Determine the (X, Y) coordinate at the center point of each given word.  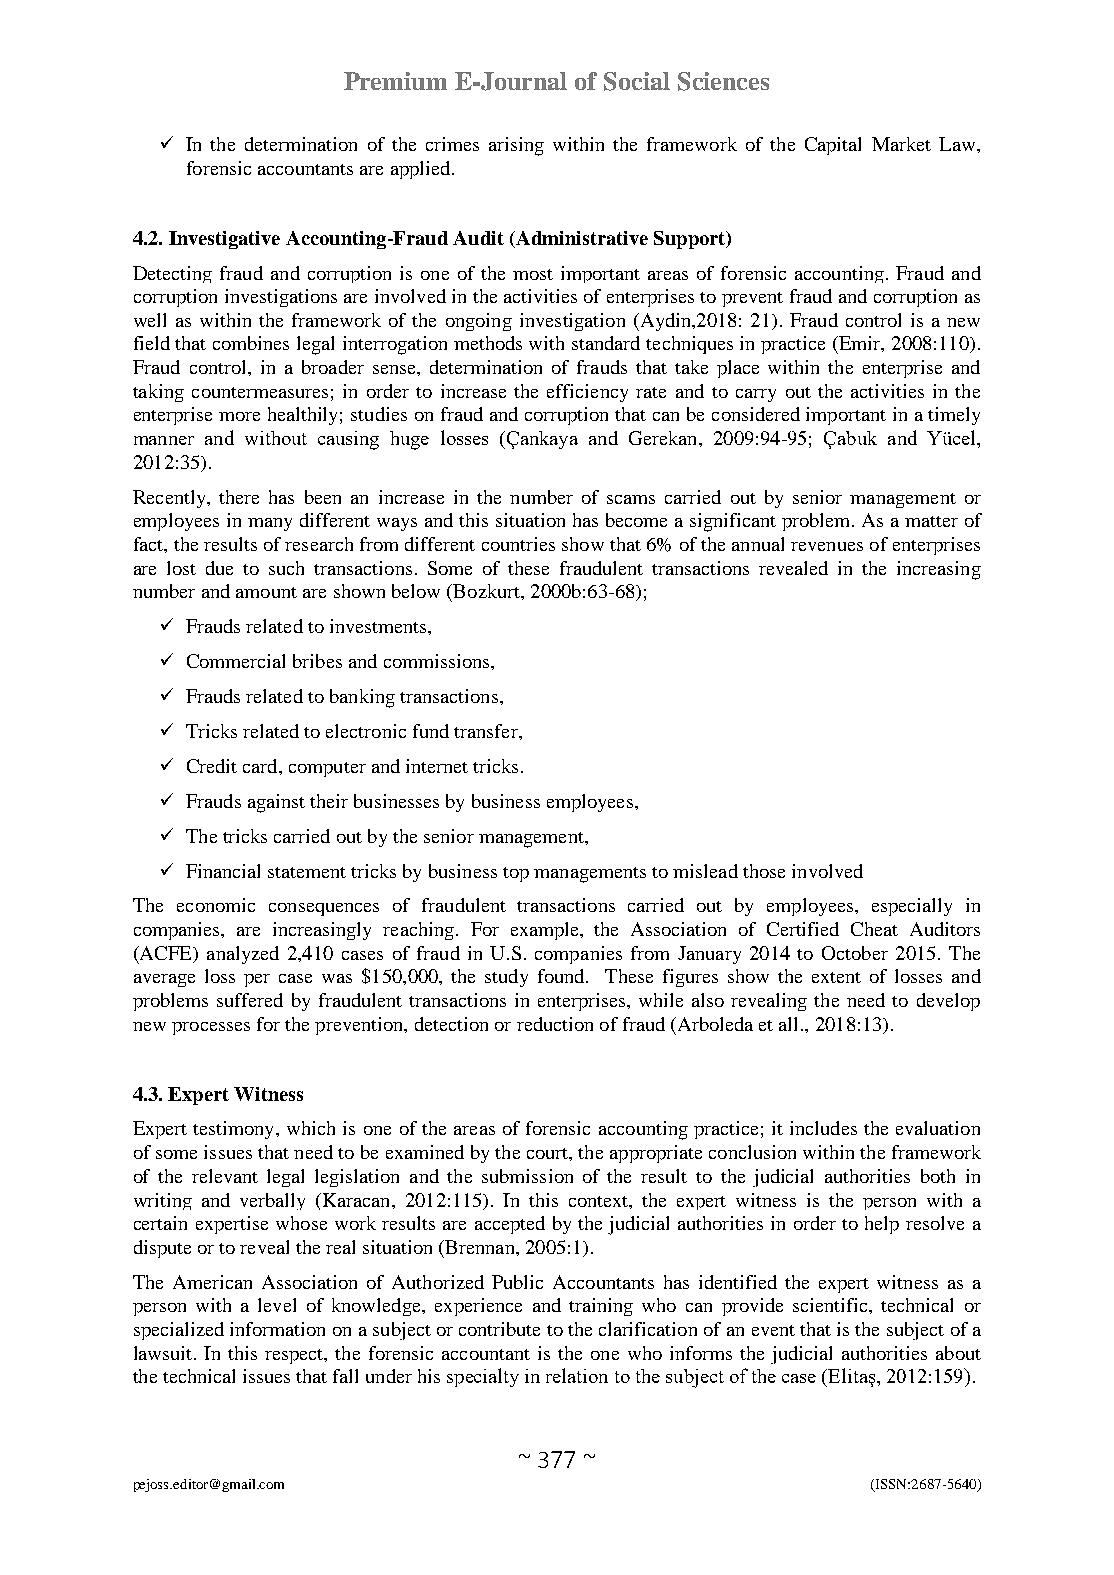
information (277, 1329)
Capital (833, 146)
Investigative (224, 240)
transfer (487, 731)
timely (954, 416)
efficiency (587, 393)
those (764, 871)
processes (211, 1028)
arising (516, 146)
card (261, 766)
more (239, 416)
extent (836, 977)
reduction (555, 1024)
